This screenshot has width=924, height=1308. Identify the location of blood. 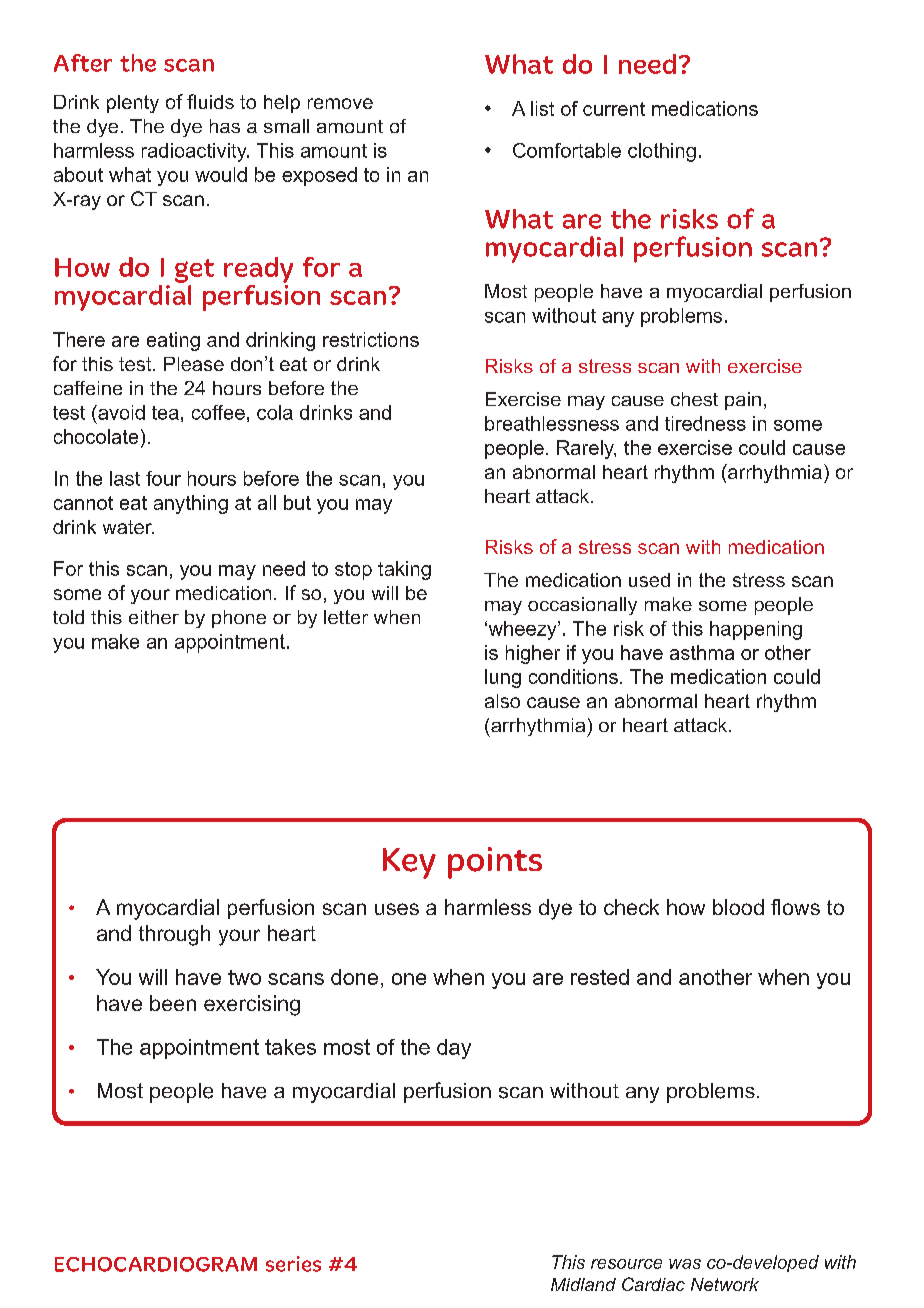
(738, 907).
